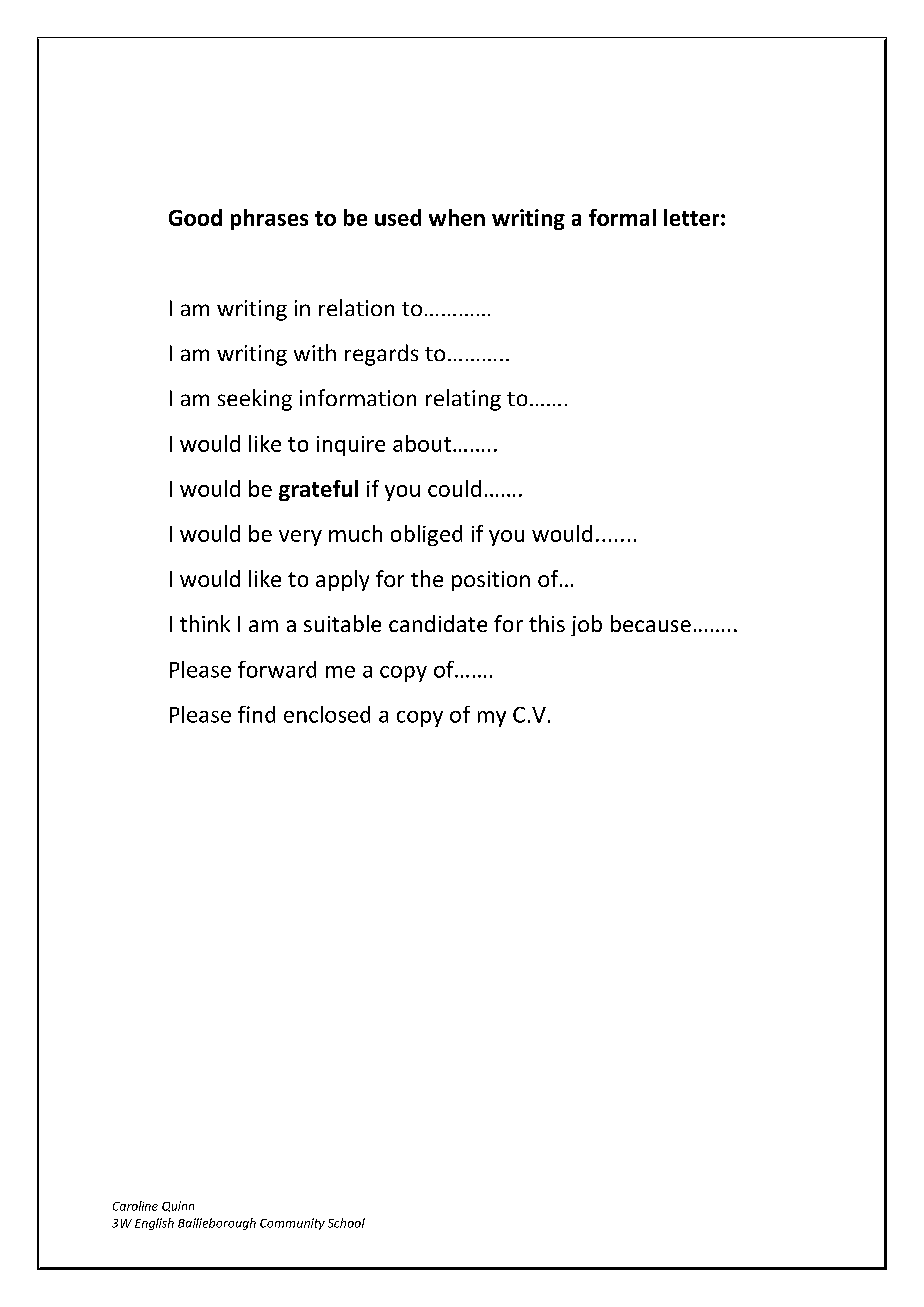 The height and width of the page is (1307, 924). Describe the element at coordinates (346, 1223) in the page. I see `School` at that location.
